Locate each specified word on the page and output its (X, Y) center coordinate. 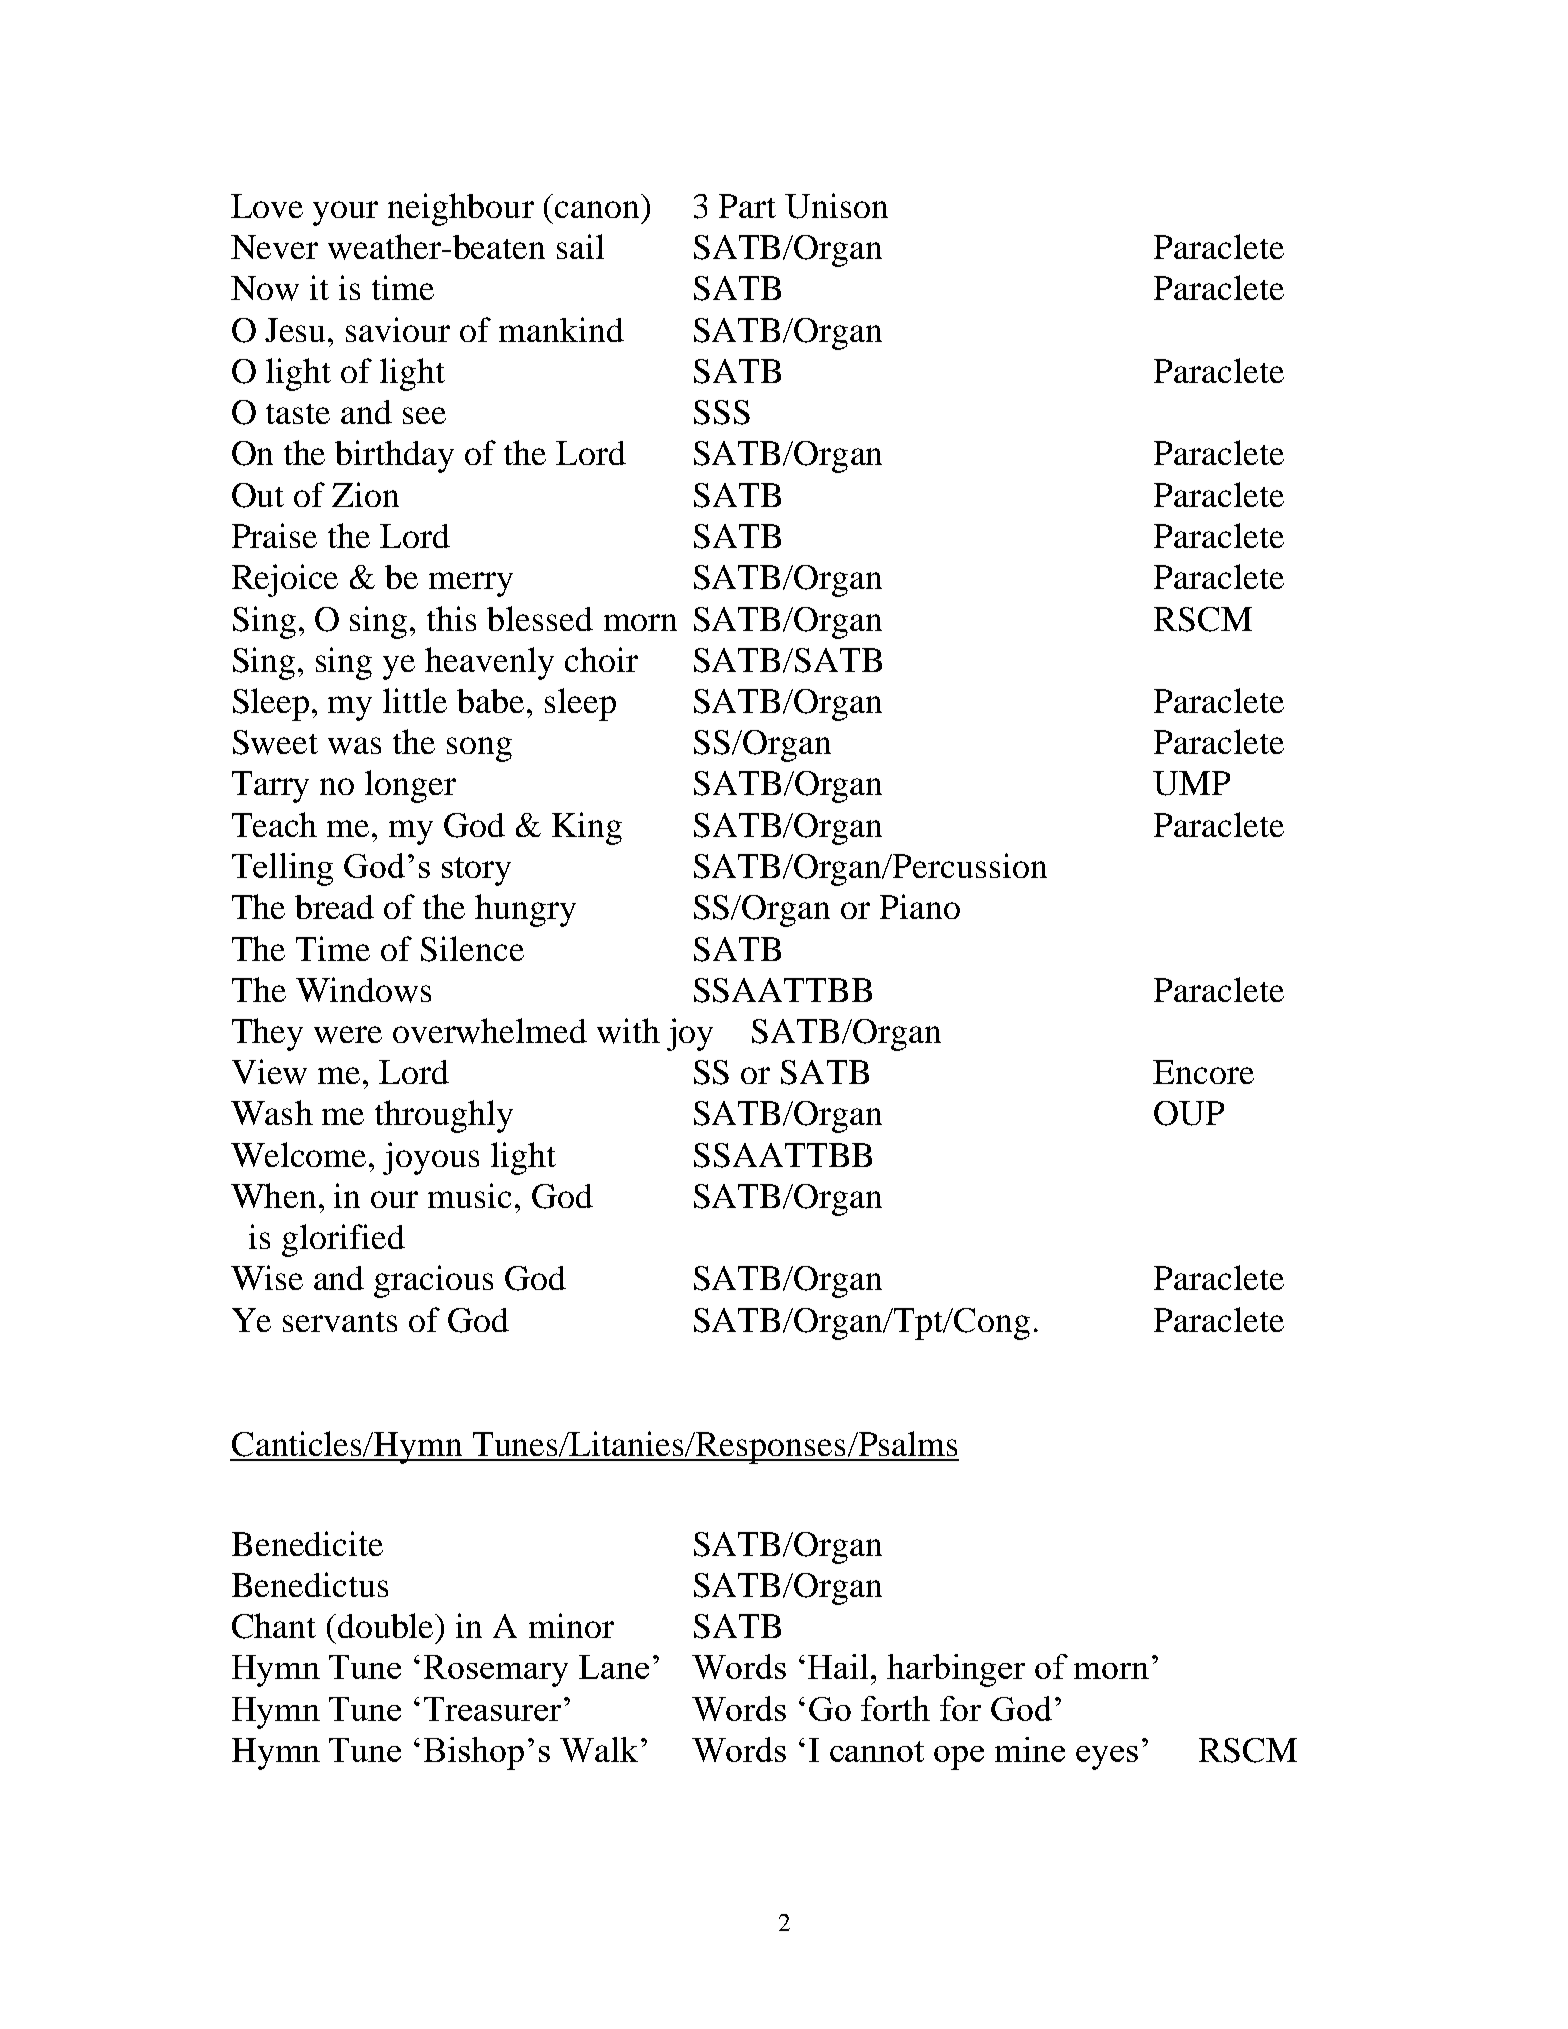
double (387, 1625)
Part (747, 206)
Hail (840, 1666)
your (345, 213)
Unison (836, 206)
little (415, 700)
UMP (1191, 783)
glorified (343, 1240)
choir (601, 659)
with (628, 1031)
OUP (1189, 1113)
